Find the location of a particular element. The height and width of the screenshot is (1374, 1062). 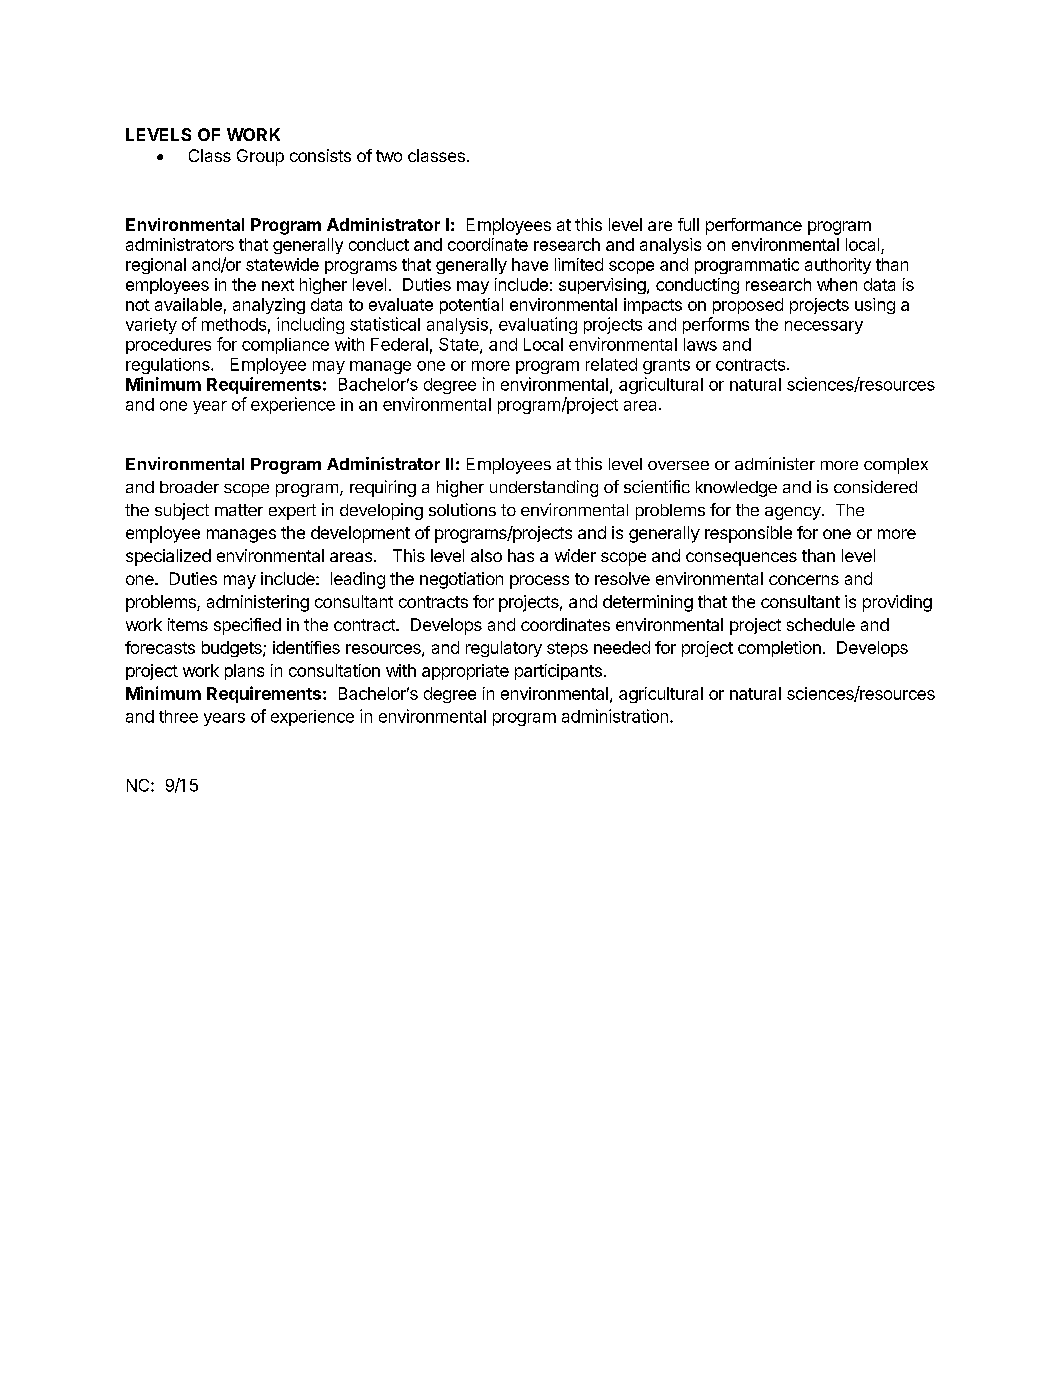

two is located at coordinates (389, 156).
